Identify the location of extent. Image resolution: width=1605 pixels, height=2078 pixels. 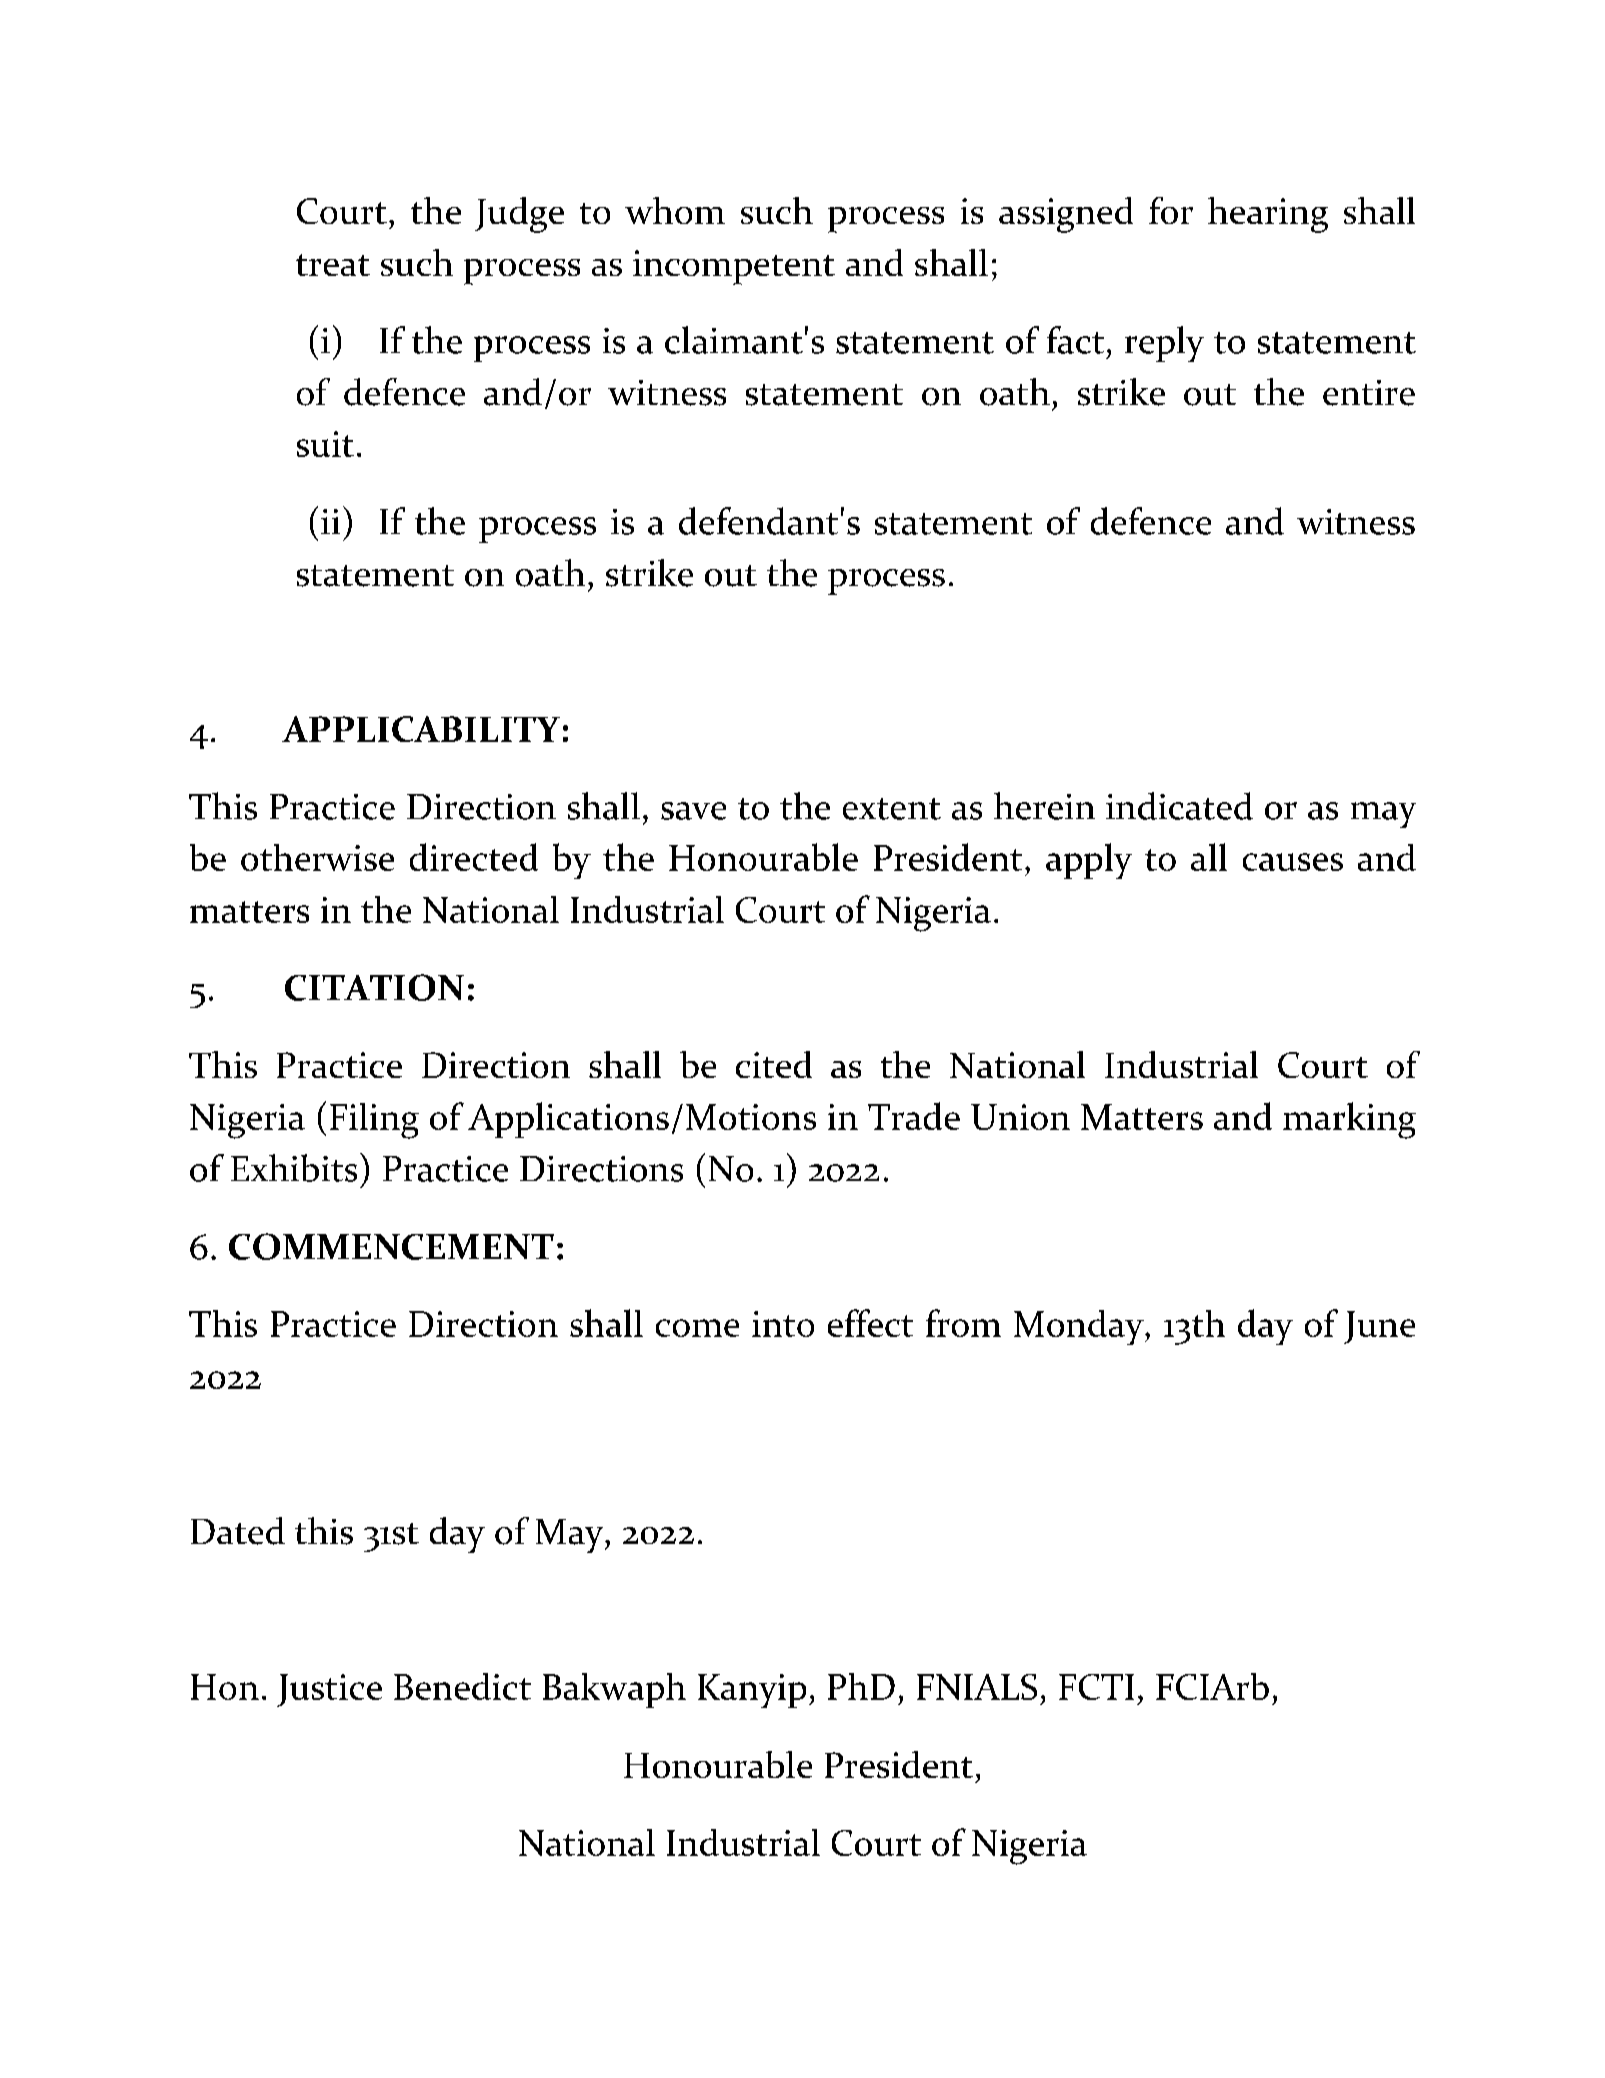
(892, 809).
